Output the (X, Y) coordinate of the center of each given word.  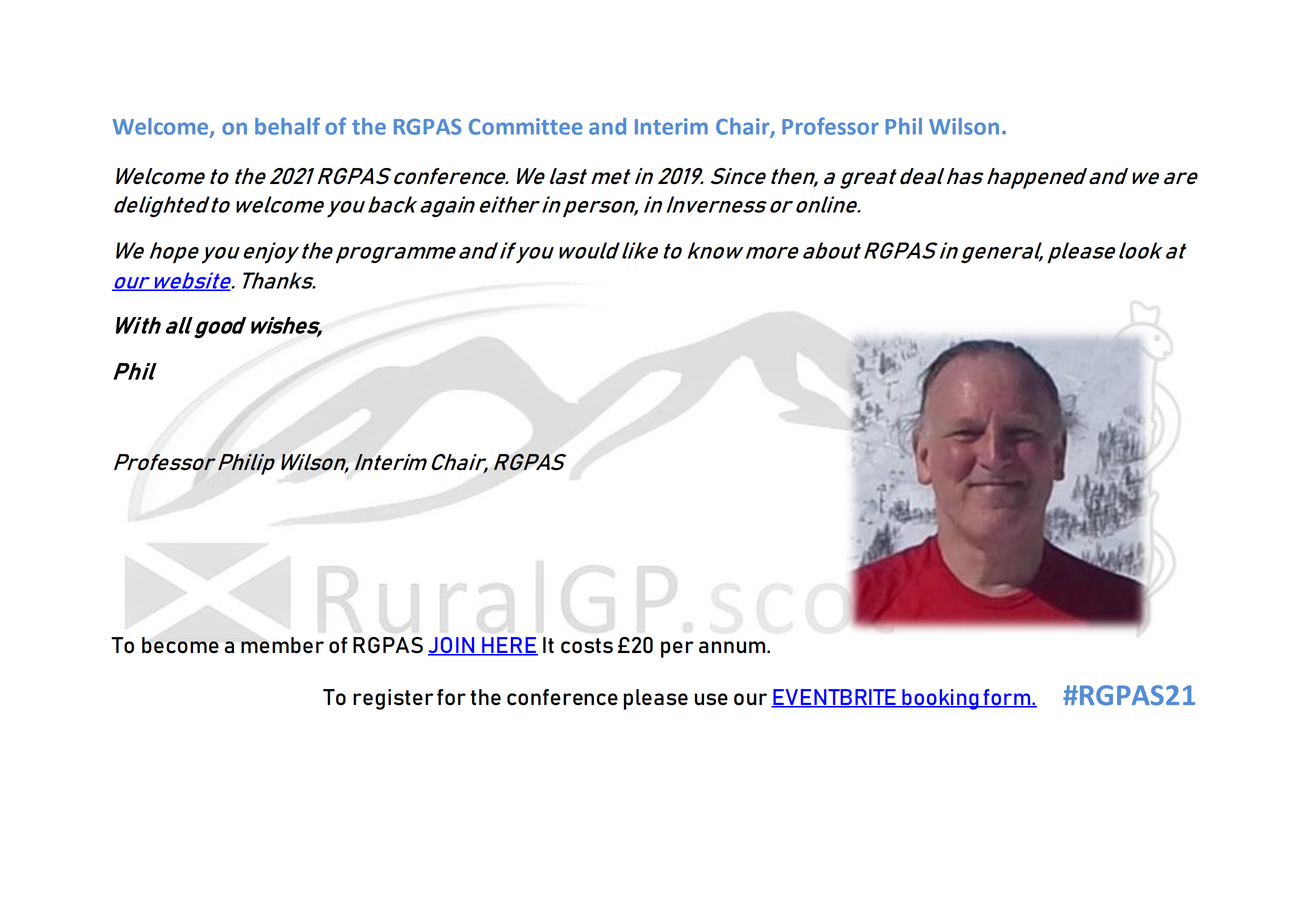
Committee (525, 126)
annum (733, 647)
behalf (287, 126)
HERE (509, 646)
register (393, 699)
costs (587, 646)
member (282, 645)
